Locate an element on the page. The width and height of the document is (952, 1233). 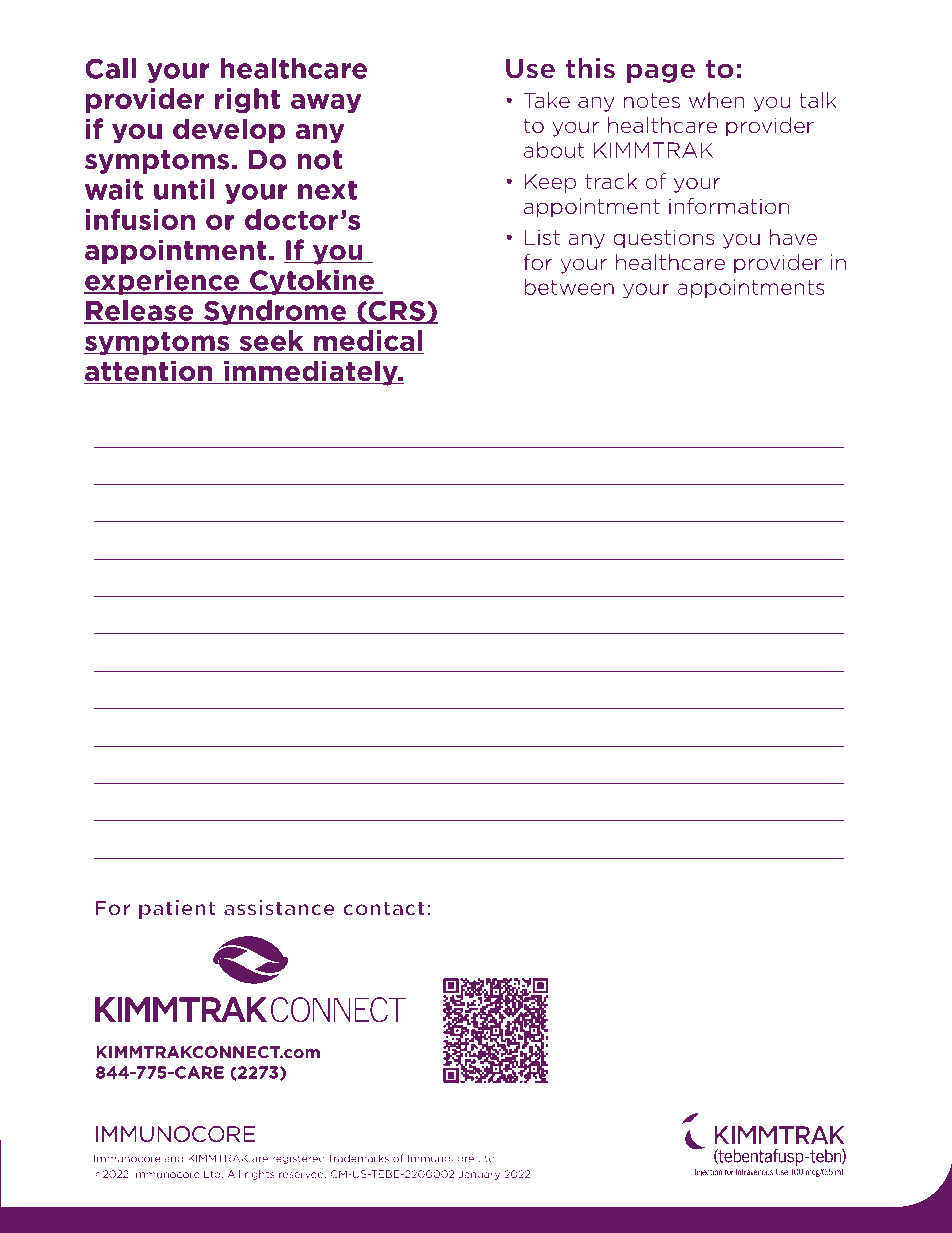
seek is located at coordinates (271, 340).
